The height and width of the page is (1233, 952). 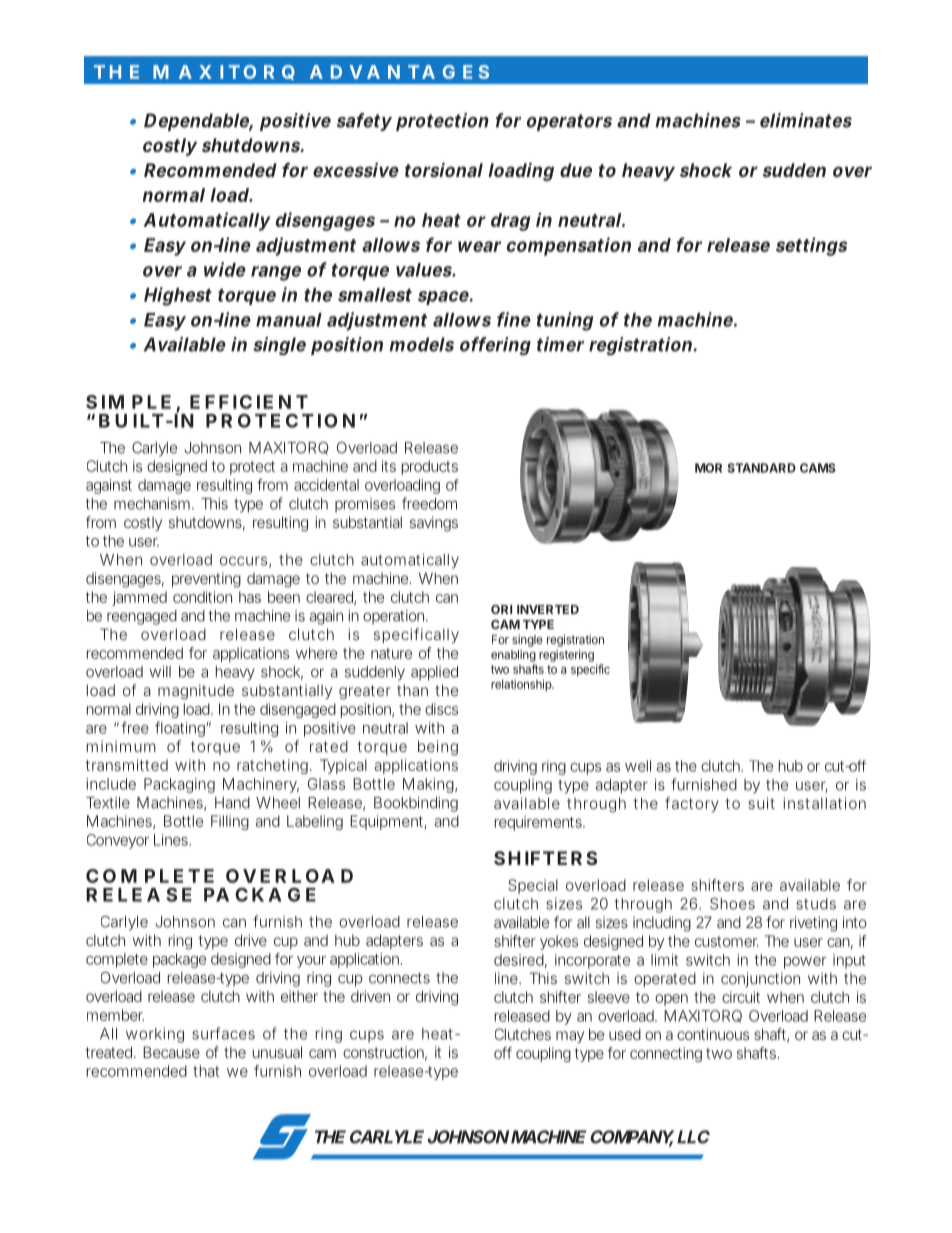 What do you see at coordinates (638, 766) in the page?
I see `well` at bounding box center [638, 766].
